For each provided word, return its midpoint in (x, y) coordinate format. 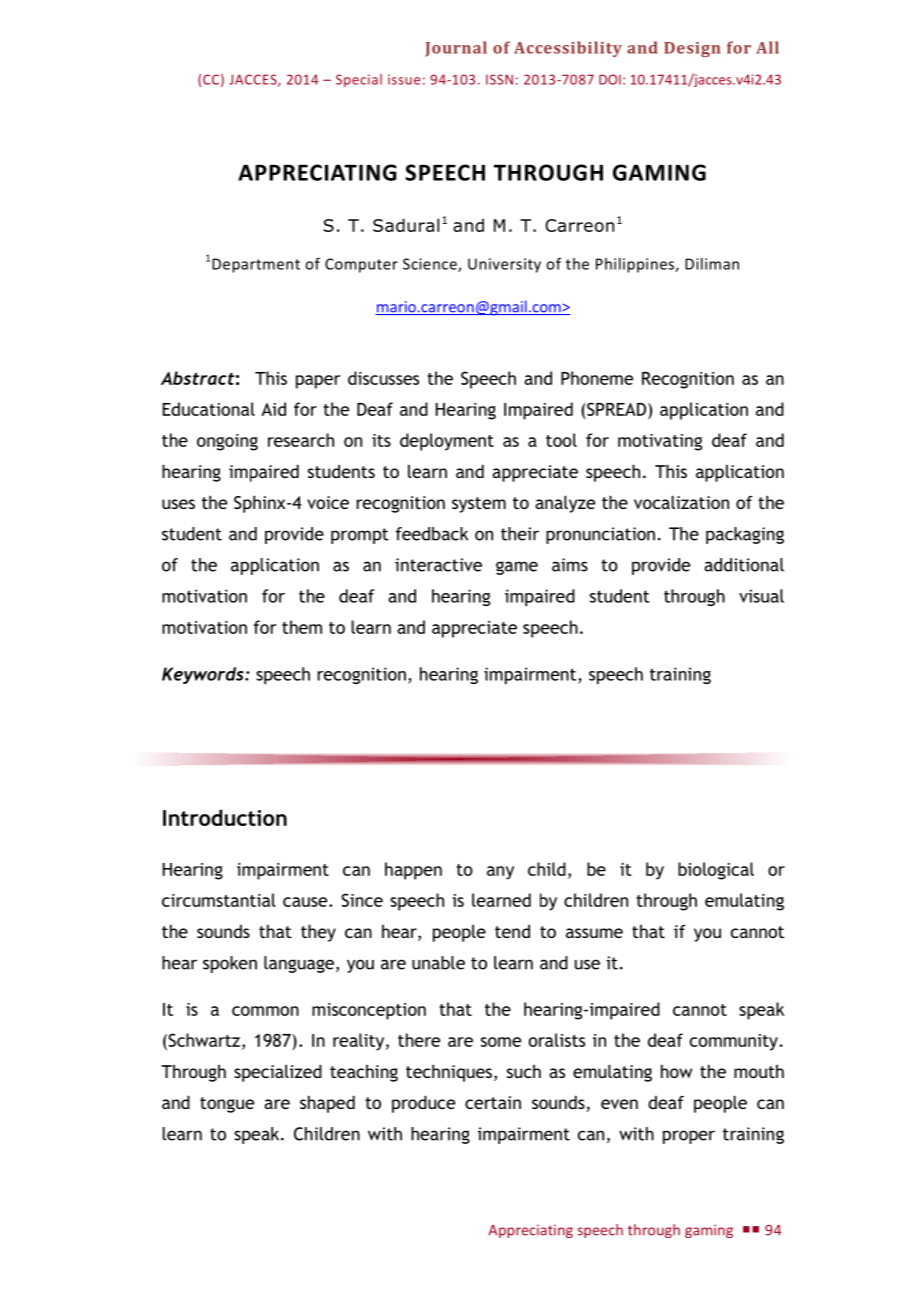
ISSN (499, 79)
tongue (227, 1105)
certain (493, 1102)
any (500, 873)
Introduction (225, 817)
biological (716, 871)
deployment (447, 442)
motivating (660, 442)
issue (404, 79)
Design (692, 49)
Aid (273, 409)
